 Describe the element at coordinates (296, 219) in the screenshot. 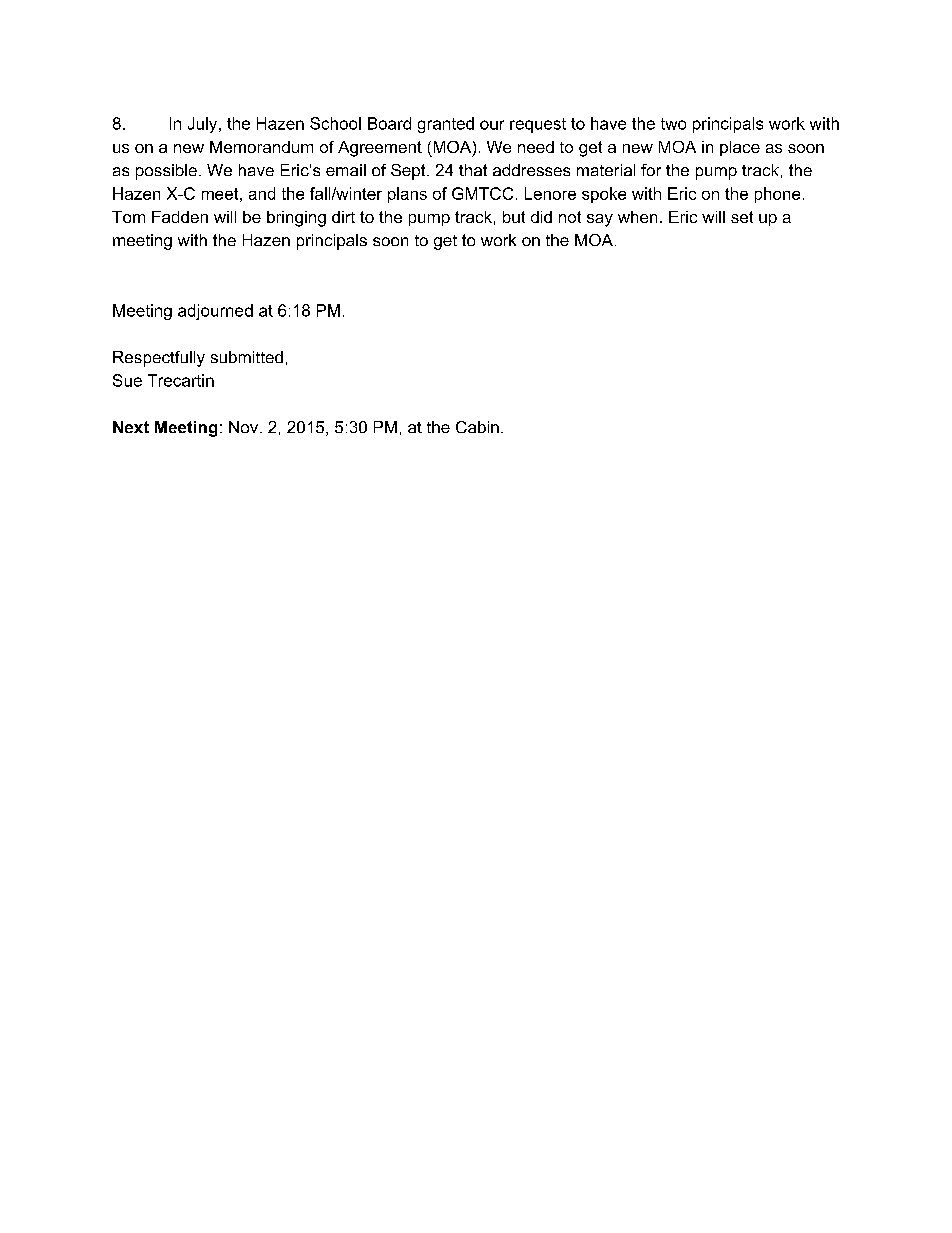

I see `bringing` at that location.
